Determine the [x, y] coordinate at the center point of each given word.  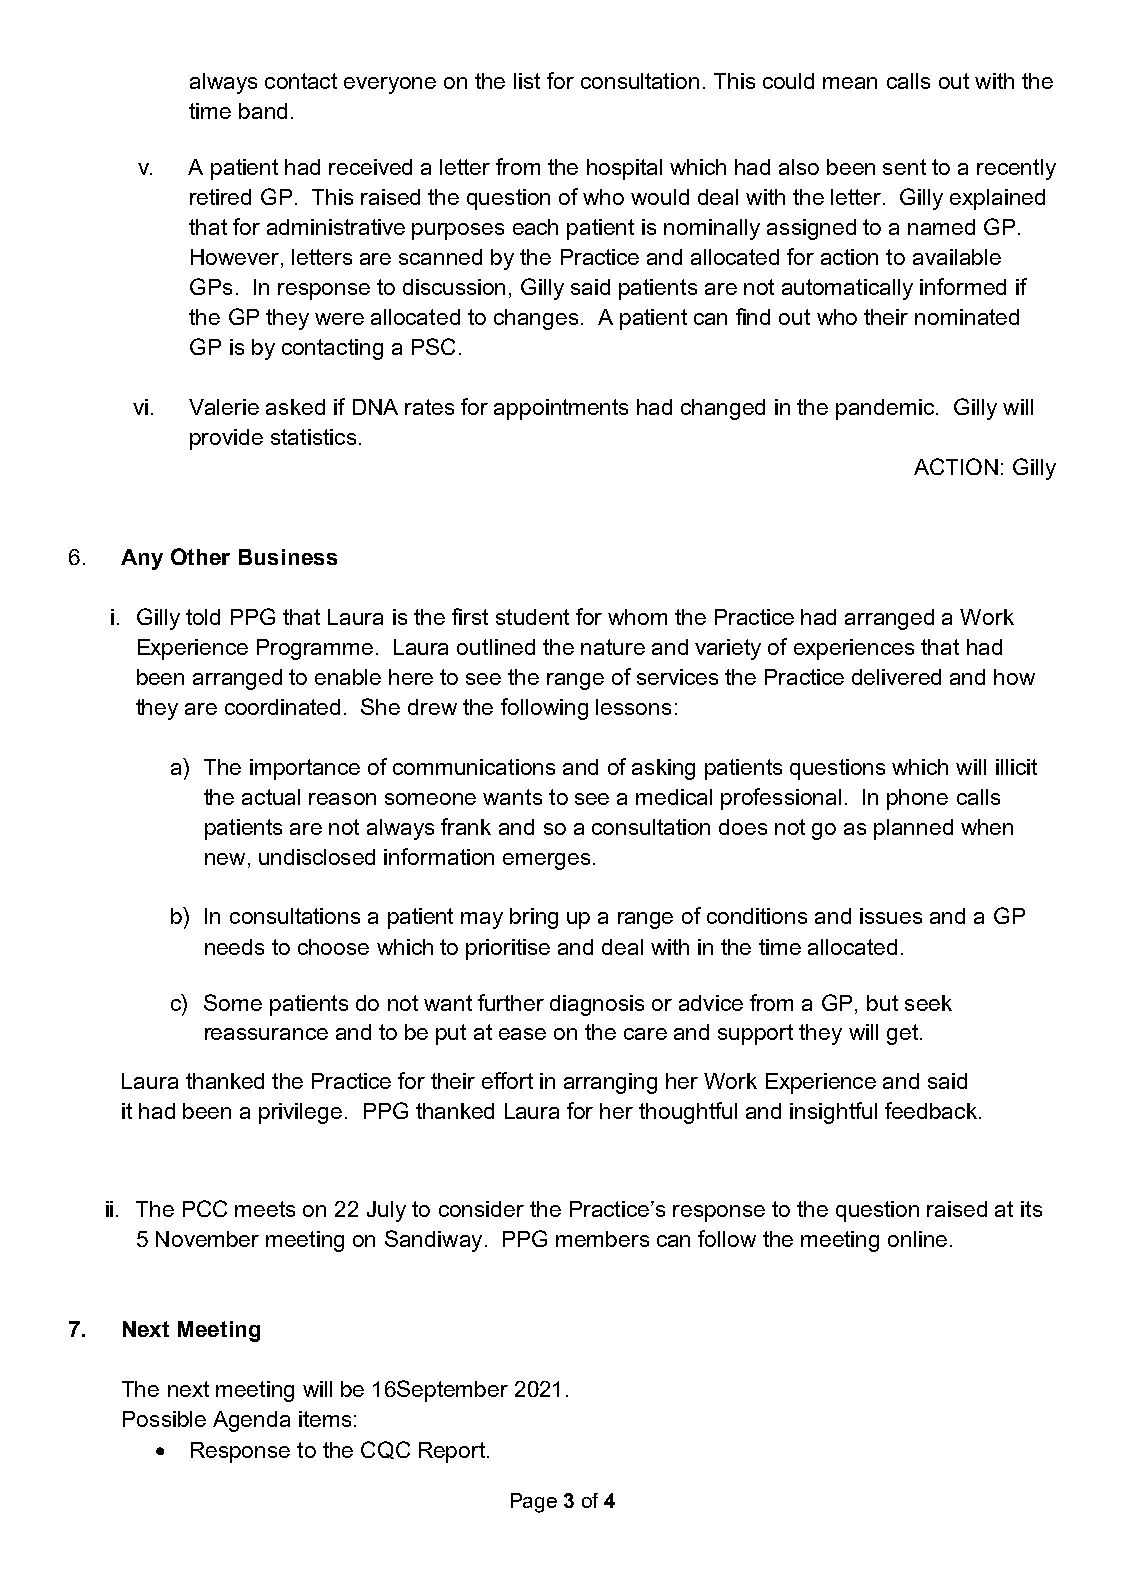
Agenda [251, 1421]
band [263, 111]
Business [288, 557]
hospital [624, 169]
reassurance [266, 1034]
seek [928, 1003]
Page [534, 1503]
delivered [896, 677]
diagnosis [597, 1005]
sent [904, 167]
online [917, 1239]
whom [637, 617]
